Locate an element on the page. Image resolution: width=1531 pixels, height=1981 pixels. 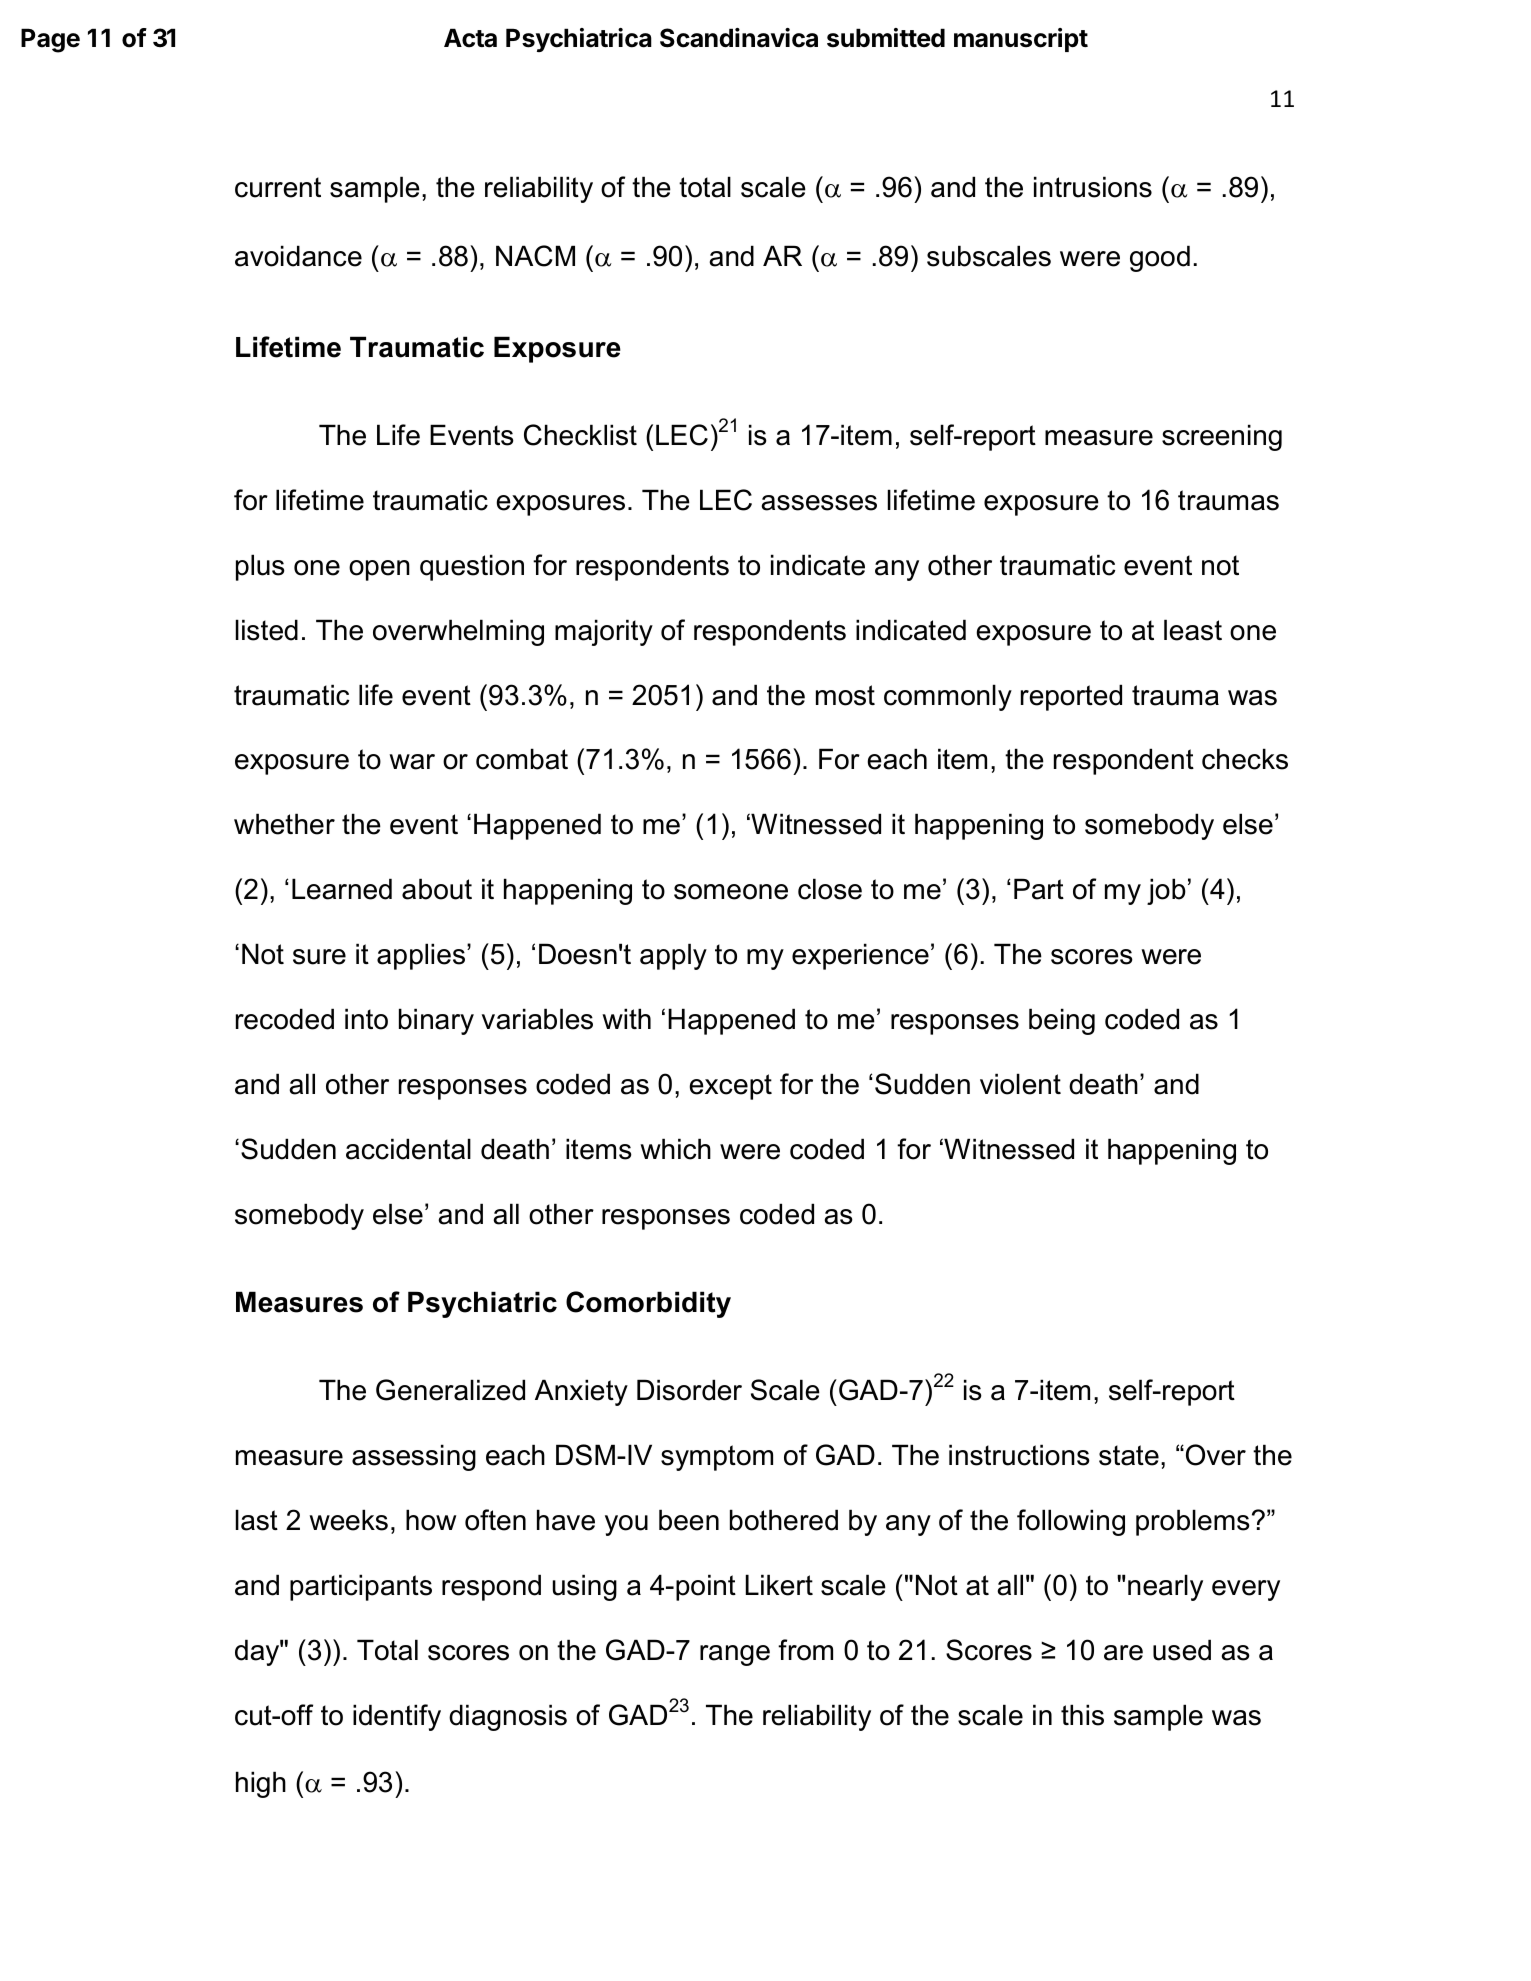
this is located at coordinates (1082, 1715).
